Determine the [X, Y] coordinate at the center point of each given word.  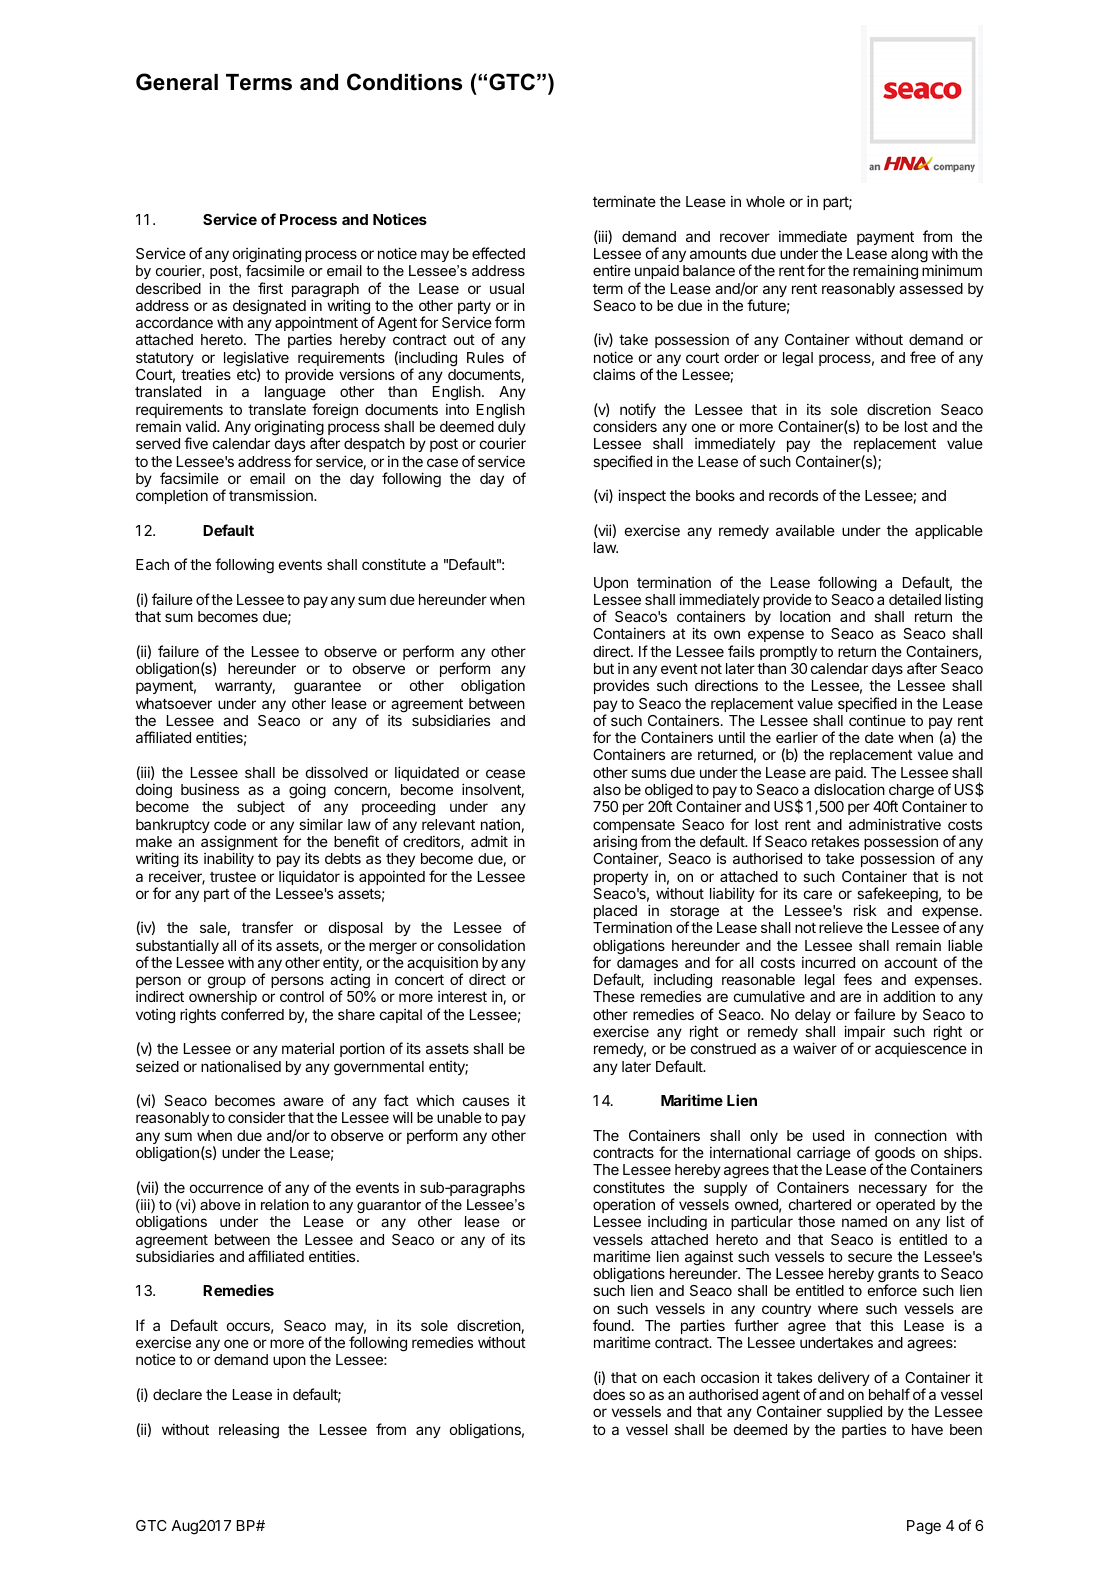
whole [765, 201]
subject [261, 807]
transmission [272, 495]
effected [498, 253]
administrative [895, 824]
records [793, 495]
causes [486, 1101]
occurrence [226, 1188]
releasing [249, 1431]
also [607, 789]
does [609, 1394]
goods [895, 1155]
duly [512, 429]
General [177, 82]
